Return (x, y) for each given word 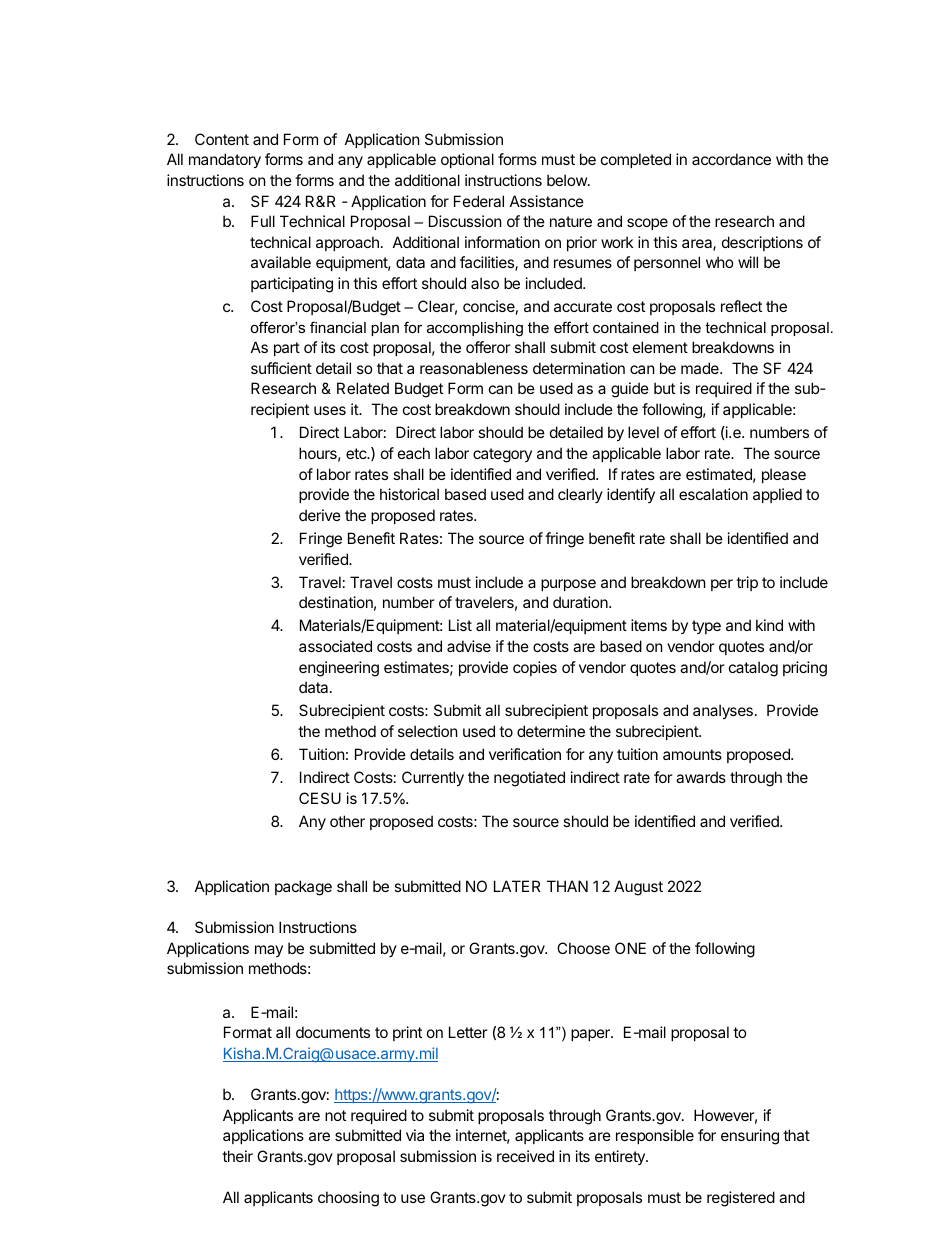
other (347, 821)
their (237, 1156)
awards (701, 777)
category (502, 455)
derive (320, 515)
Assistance (547, 201)
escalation (713, 494)
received (525, 1156)
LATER (517, 886)
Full (263, 221)
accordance (731, 159)
